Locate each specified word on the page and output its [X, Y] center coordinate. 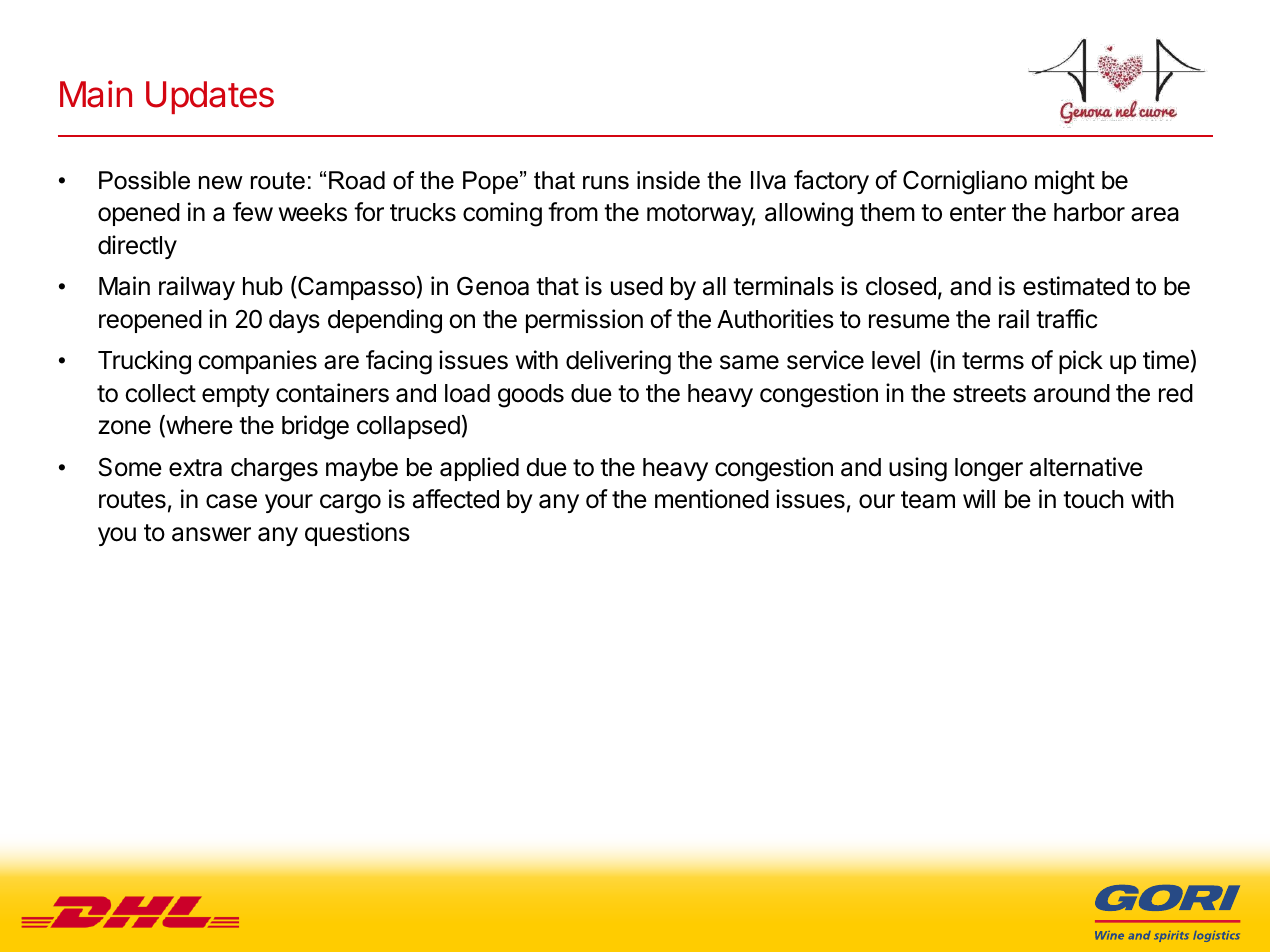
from [573, 212]
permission [584, 321]
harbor [1089, 212]
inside [668, 180]
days [294, 321]
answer [211, 534]
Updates [210, 97]
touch [1093, 499]
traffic [1067, 319]
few [253, 212]
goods [531, 396]
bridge [315, 427]
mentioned [712, 499]
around [1072, 393]
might [1065, 182]
